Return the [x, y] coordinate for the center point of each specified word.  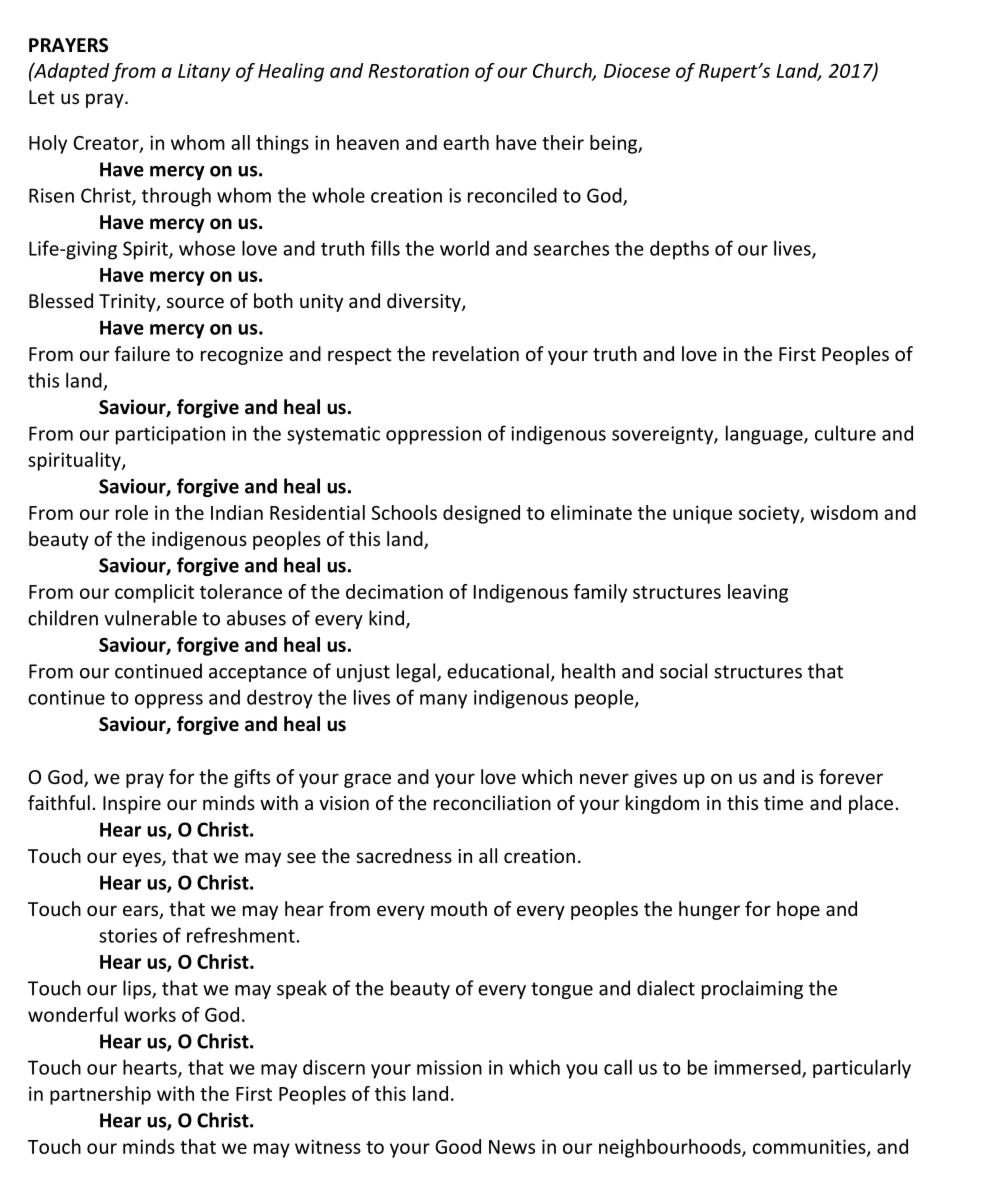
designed [481, 514]
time [783, 803]
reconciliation [492, 802]
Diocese [637, 70]
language [765, 435]
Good [458, 1146]
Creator [107, 144]
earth [466, 142]
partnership [100, 1095]
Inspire [132, 805]
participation [170, 435]
